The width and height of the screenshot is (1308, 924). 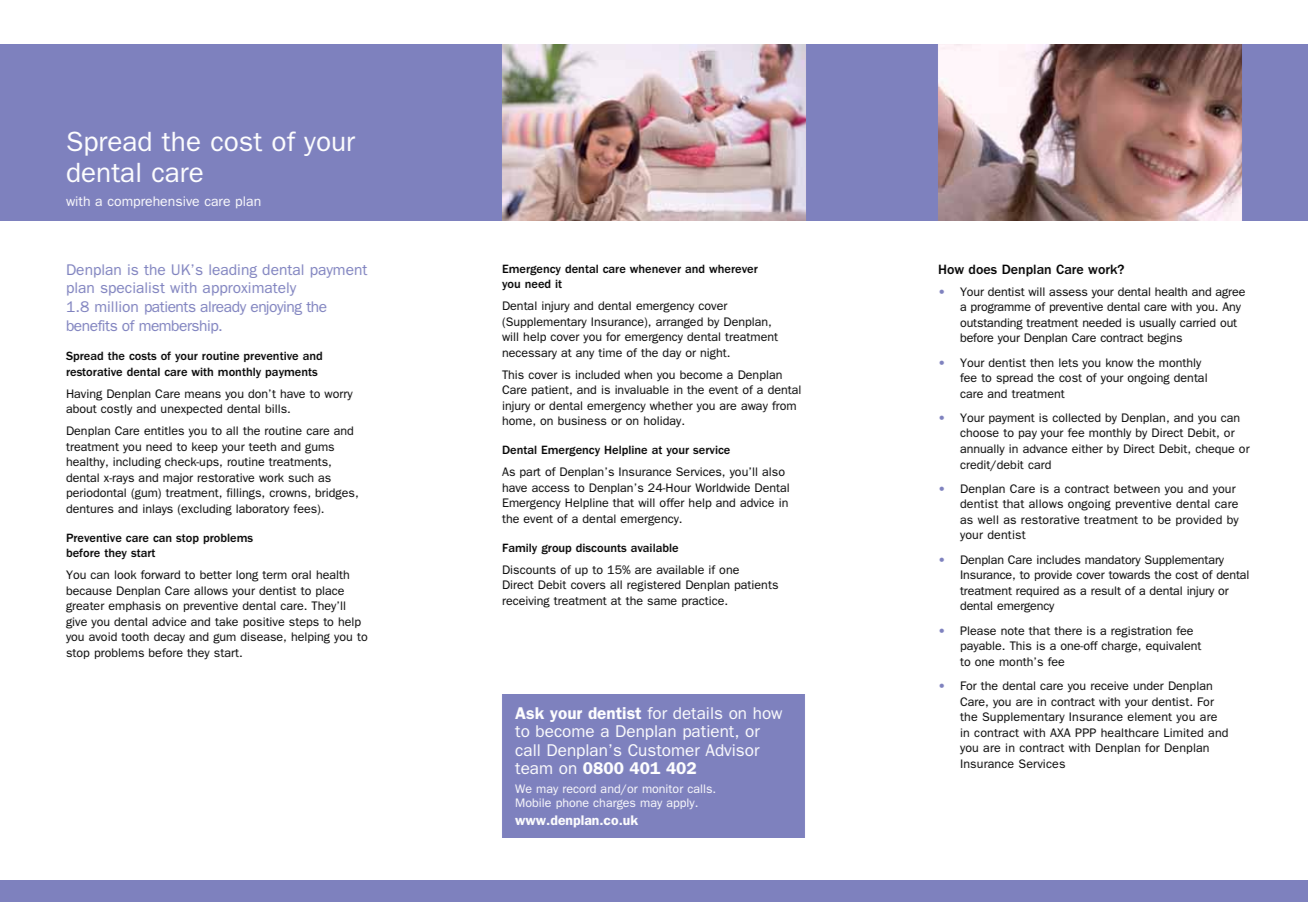 What do you see at coordinates (262, 509) in the screenshot?
I see `laboratory` at bounding box center [262, 509].
